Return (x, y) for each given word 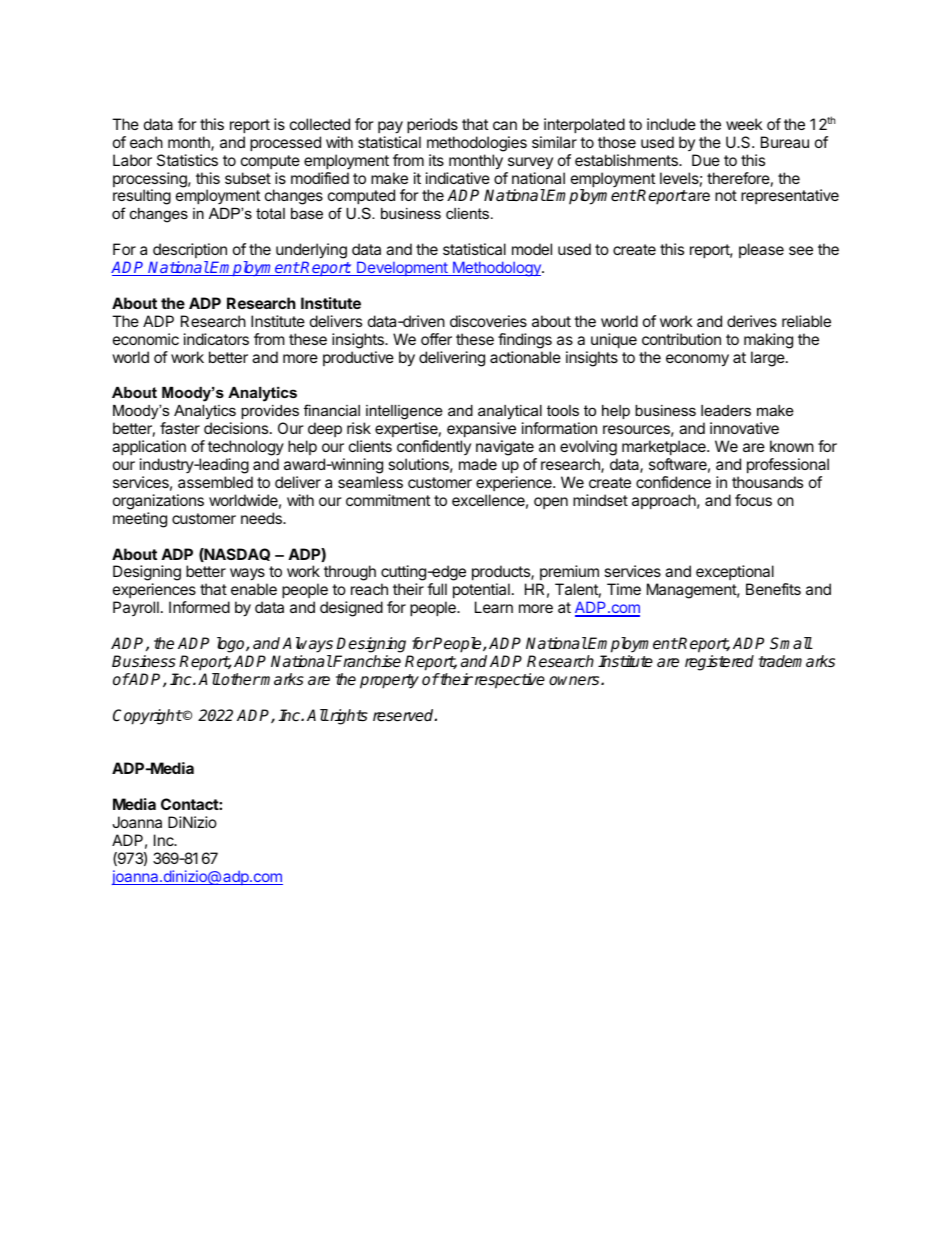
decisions (236, 428)
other (240, 679)
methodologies (477, 144)
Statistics (187, 160)
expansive (481, 429)
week (744, 124)
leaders (726, 410)
